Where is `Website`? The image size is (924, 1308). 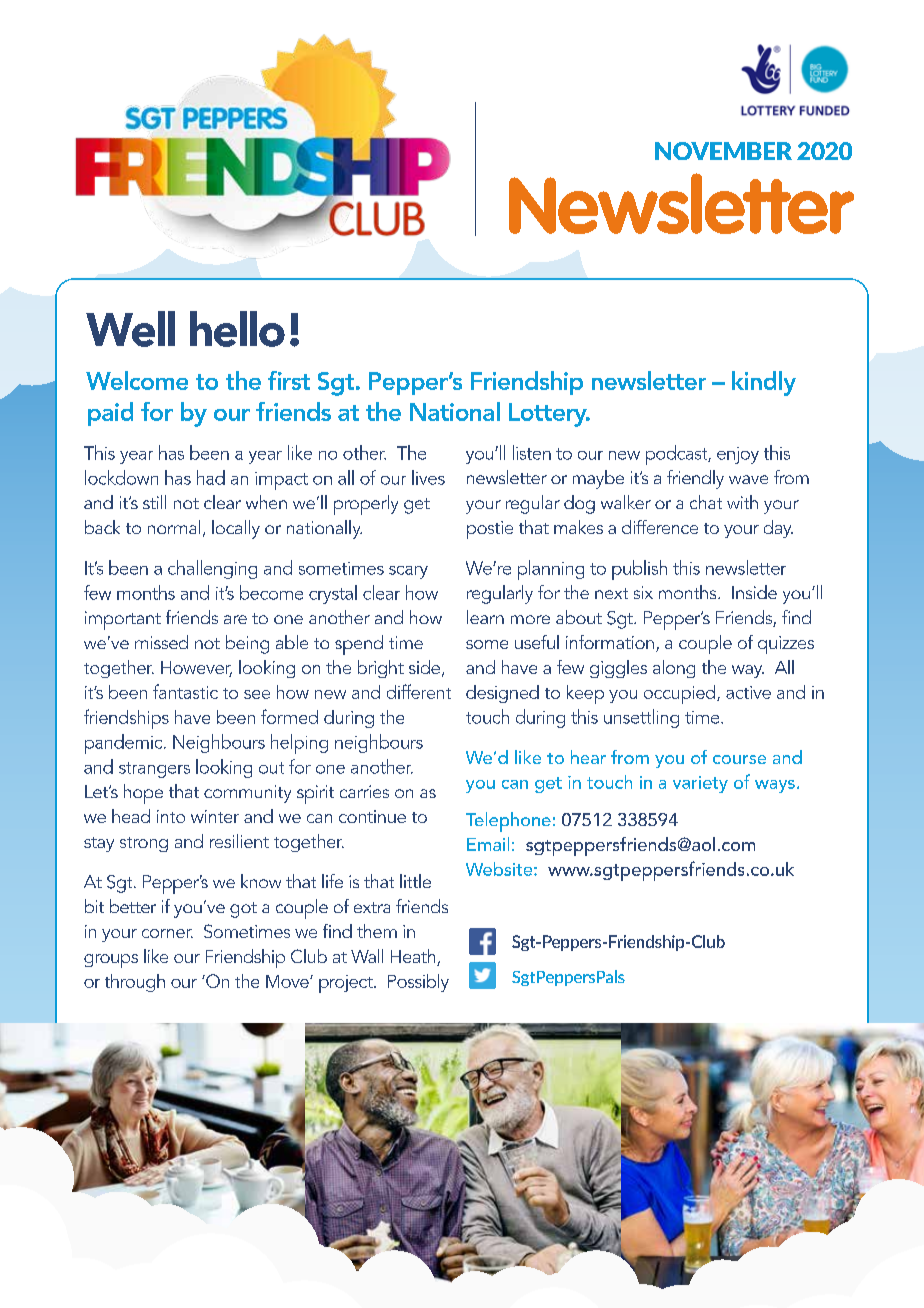 Website is located at coordinates (500, 869).
